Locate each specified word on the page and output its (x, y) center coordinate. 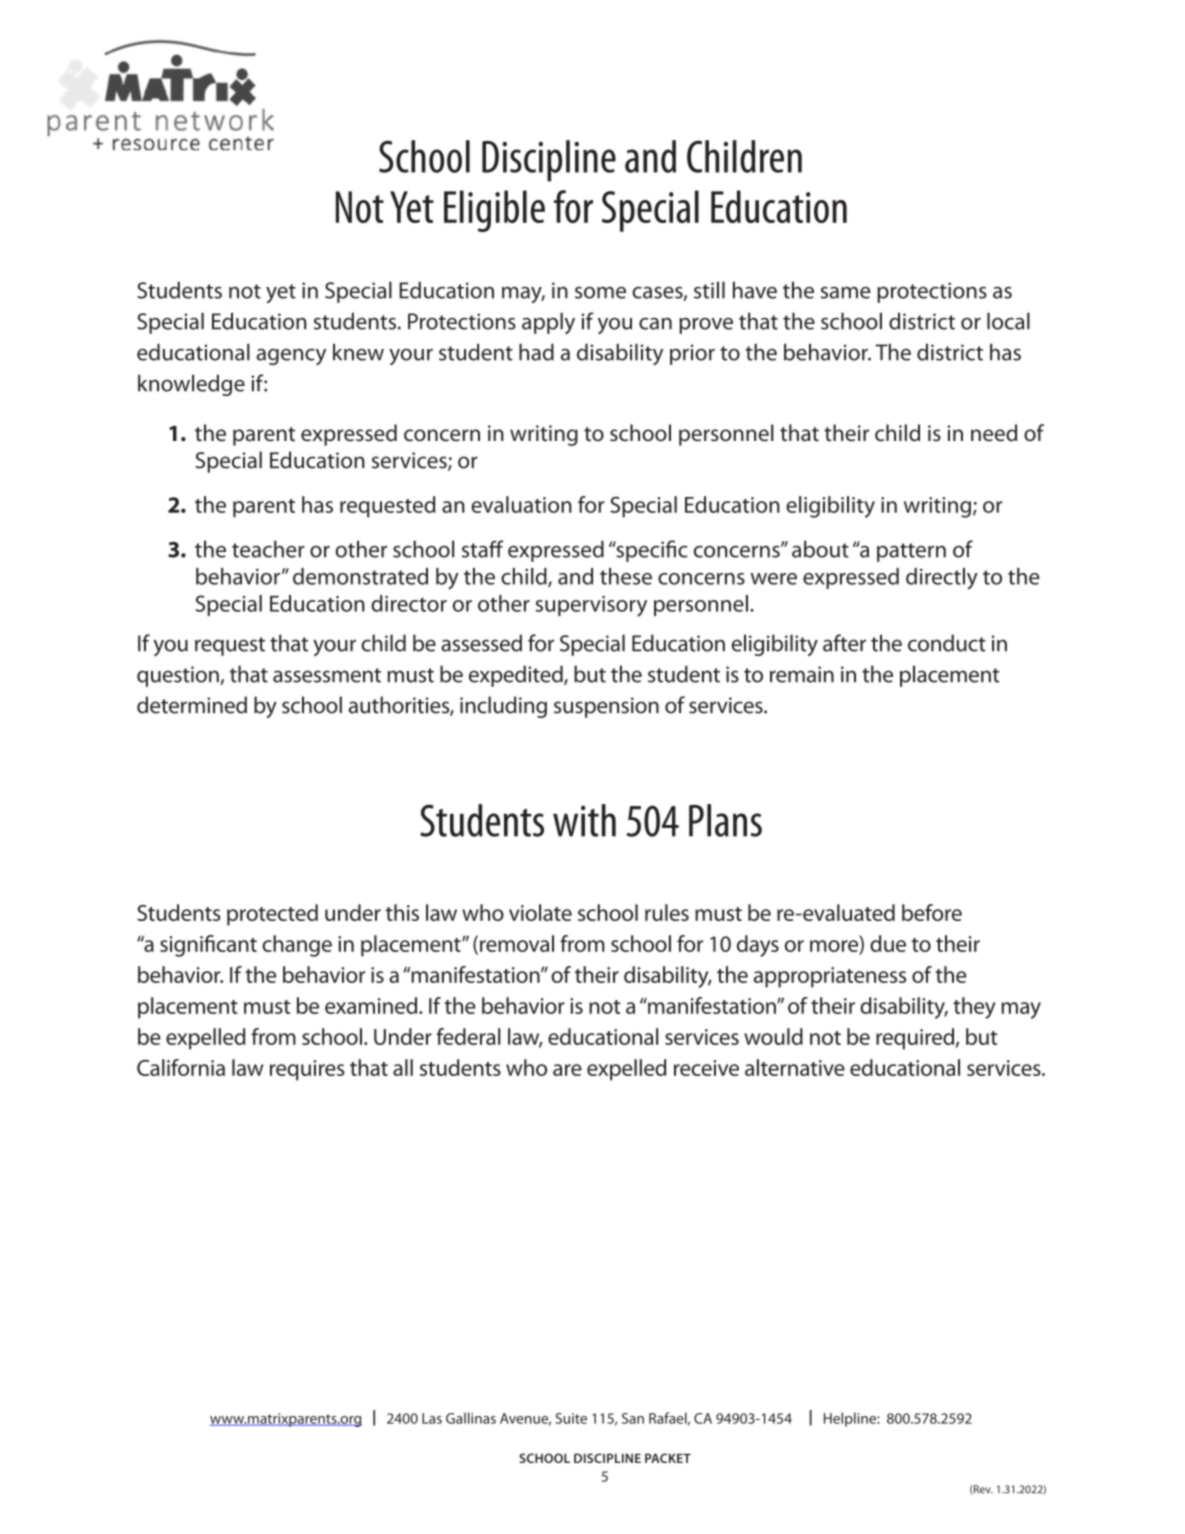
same (846, 293)
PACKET (668, 1458)
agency (291, 357)
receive (706, 1068)
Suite (571, 1418)
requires (307, 1070)
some (600, 293)
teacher (268, 549)
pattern (911, 552)
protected (272, 915)
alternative (795, 1067)
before (932, 912)
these (626, 576)
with (584, 820)
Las (432, 1418)
